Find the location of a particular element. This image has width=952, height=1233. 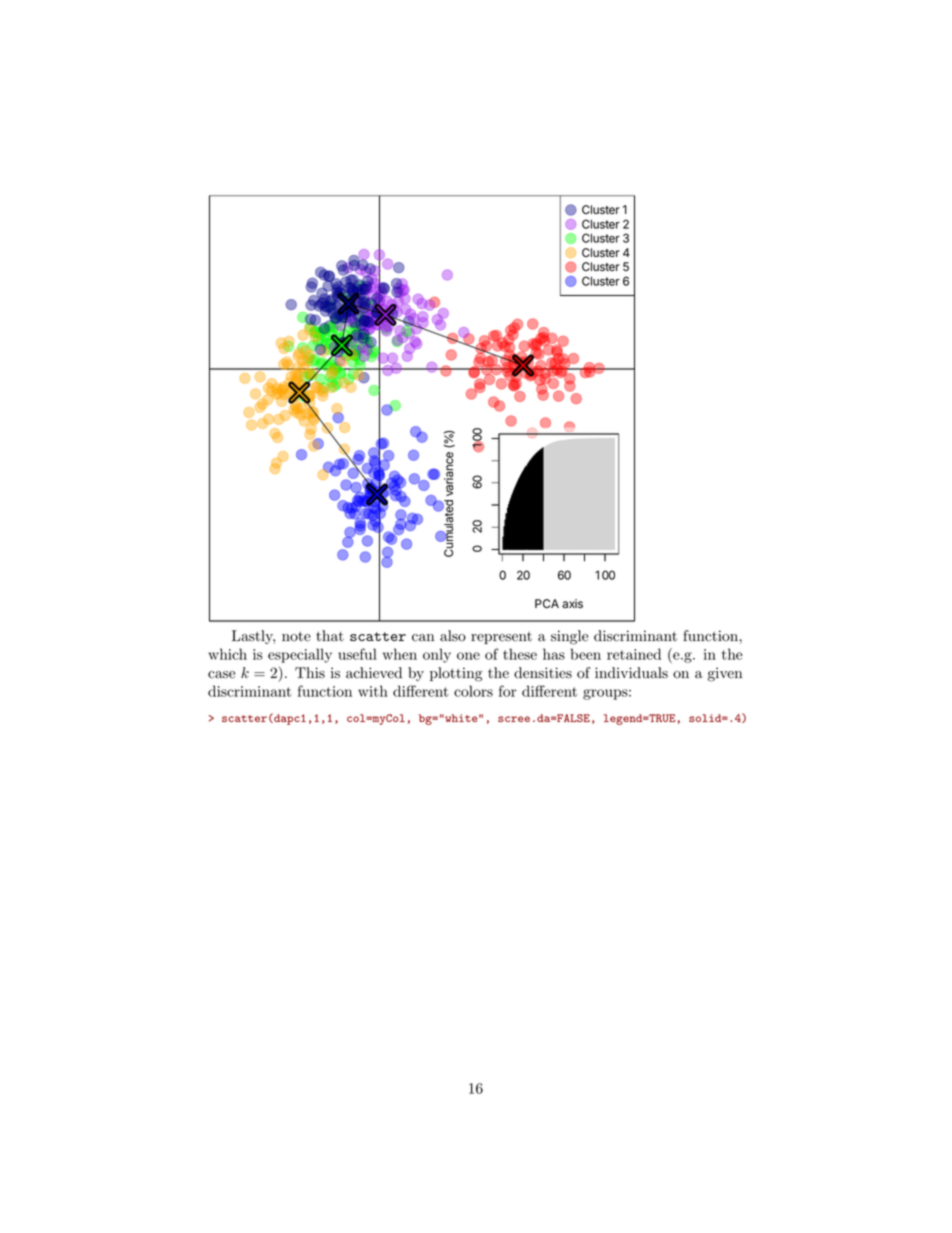

axis is located at coordinates (572, 603).
